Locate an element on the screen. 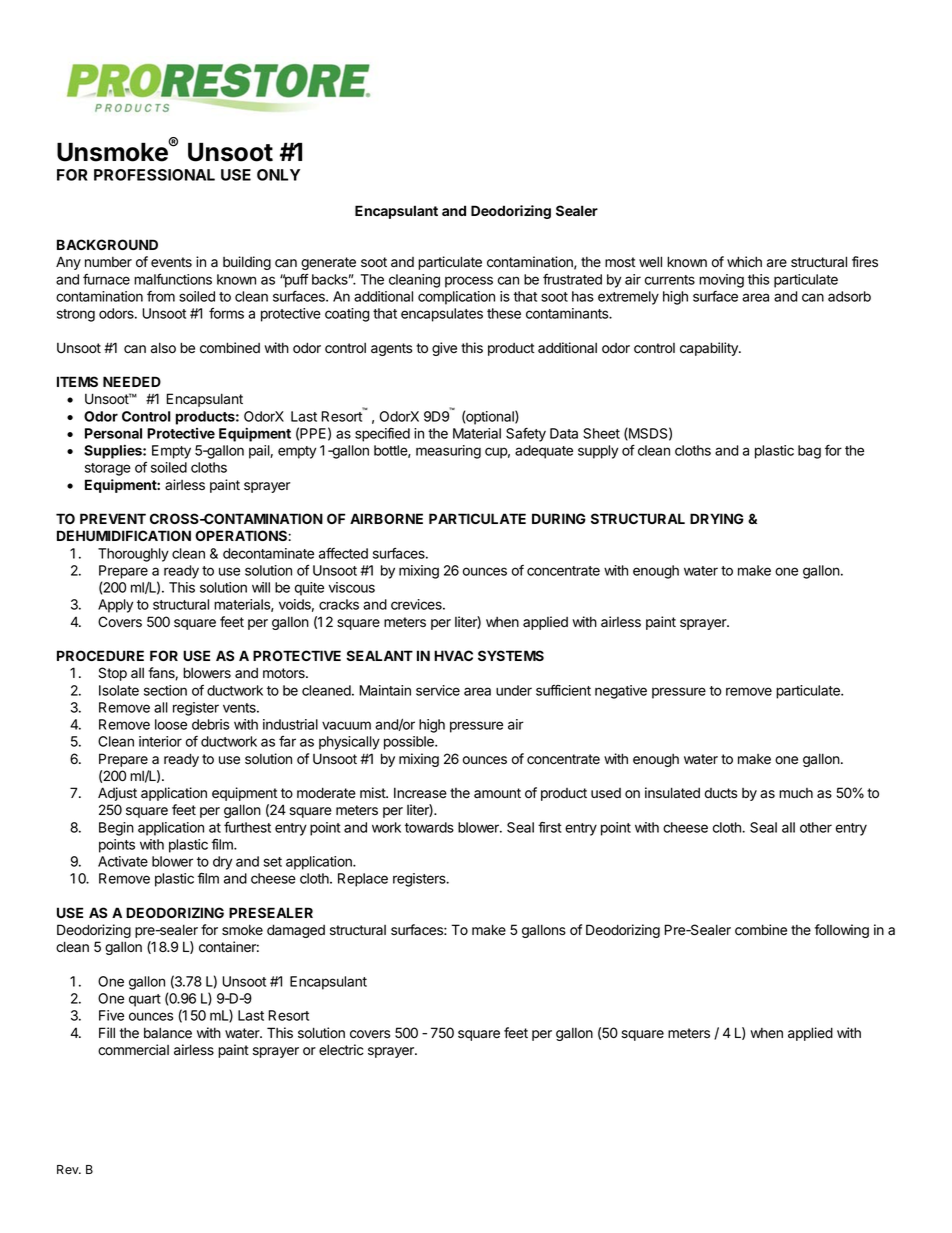 This screenshot has width=952, height=1233. electric is located at coordinates (341, 1050).
